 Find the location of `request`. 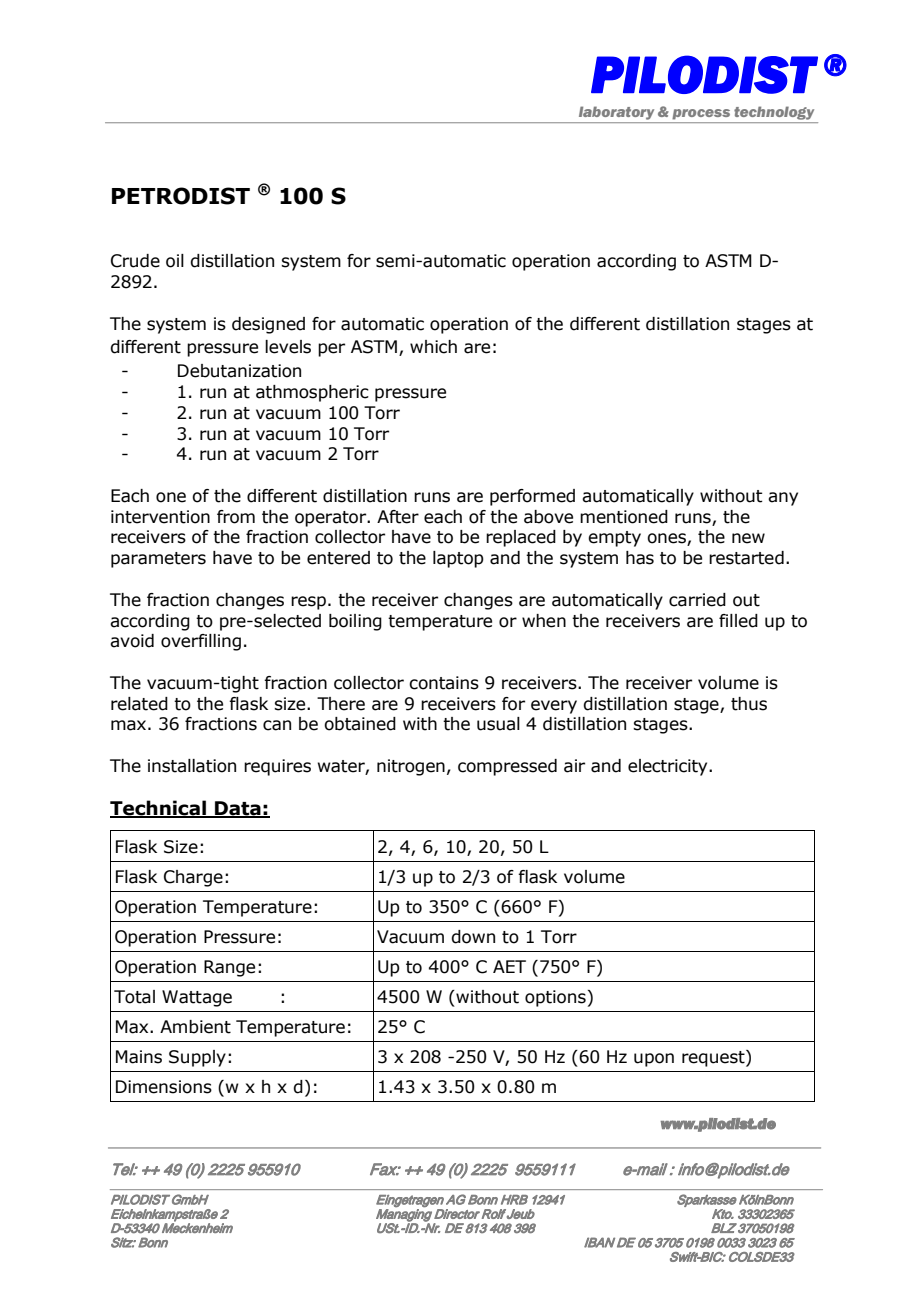

request is located at coordinates (714, 1058).
